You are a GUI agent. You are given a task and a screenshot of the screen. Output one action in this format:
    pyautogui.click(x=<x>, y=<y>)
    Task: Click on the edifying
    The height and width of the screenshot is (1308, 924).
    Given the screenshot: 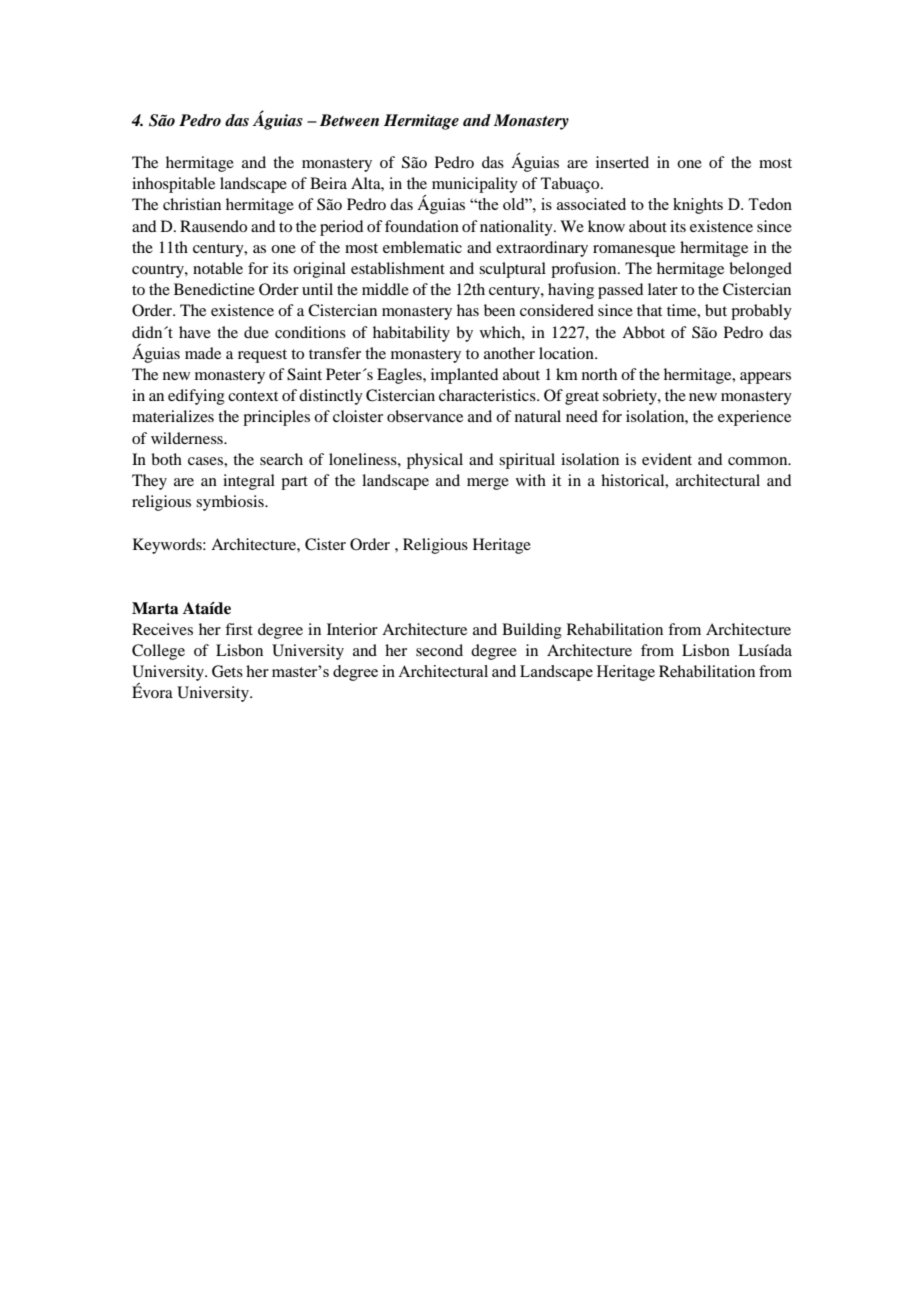 What is the action you would take?
    pyautogui.click(x=196, y=397)
